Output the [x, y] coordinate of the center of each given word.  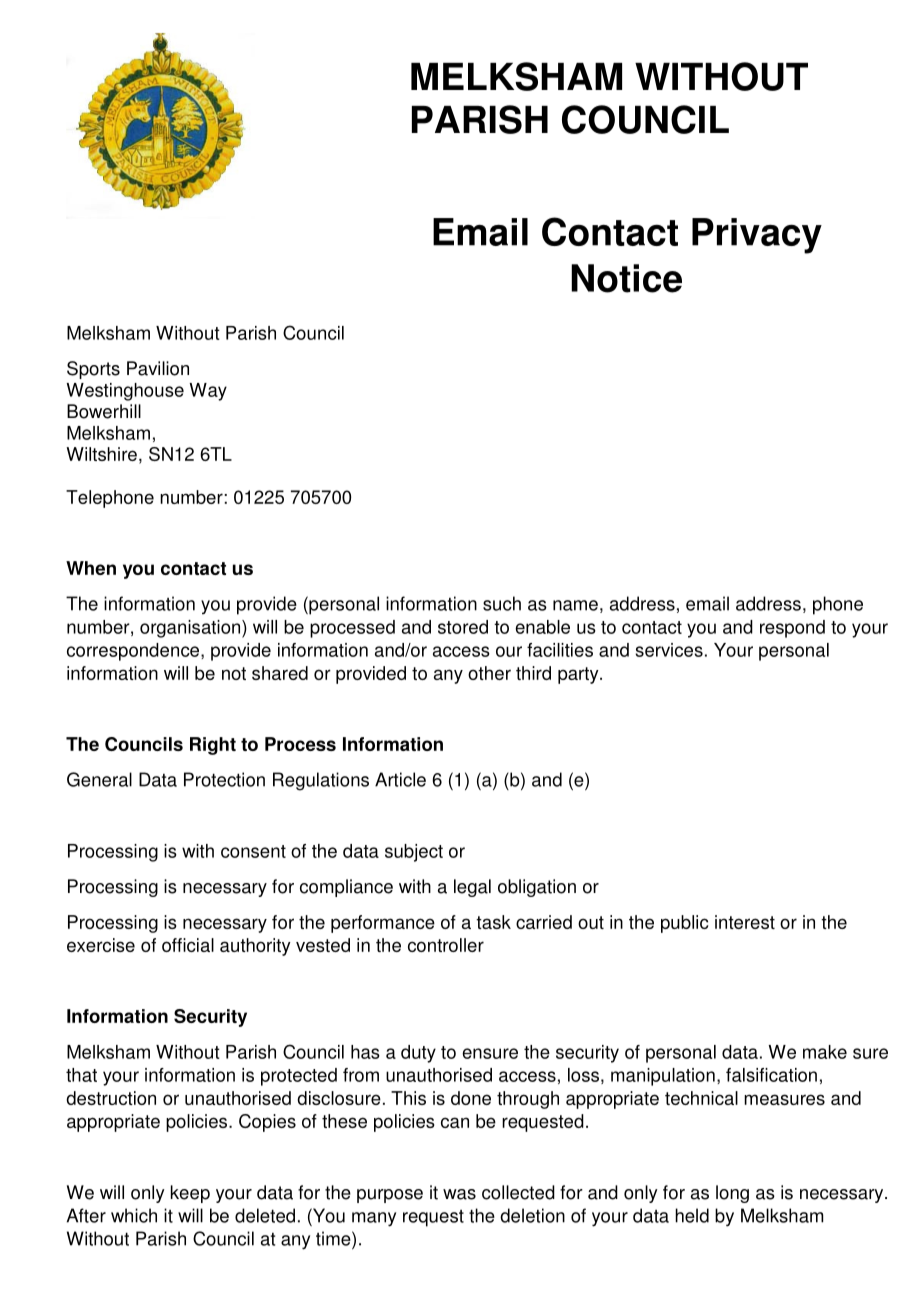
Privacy [757, 236]
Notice [626, 278]
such [502, 603]
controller [446, 945]
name [575, 605]
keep [190, 1194]
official [188, 945]
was [459, 1194]
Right [213, 746]
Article [400, 779]
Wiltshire [101, 454]
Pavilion [158, 368]
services [669, 650]
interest [745, 922]
